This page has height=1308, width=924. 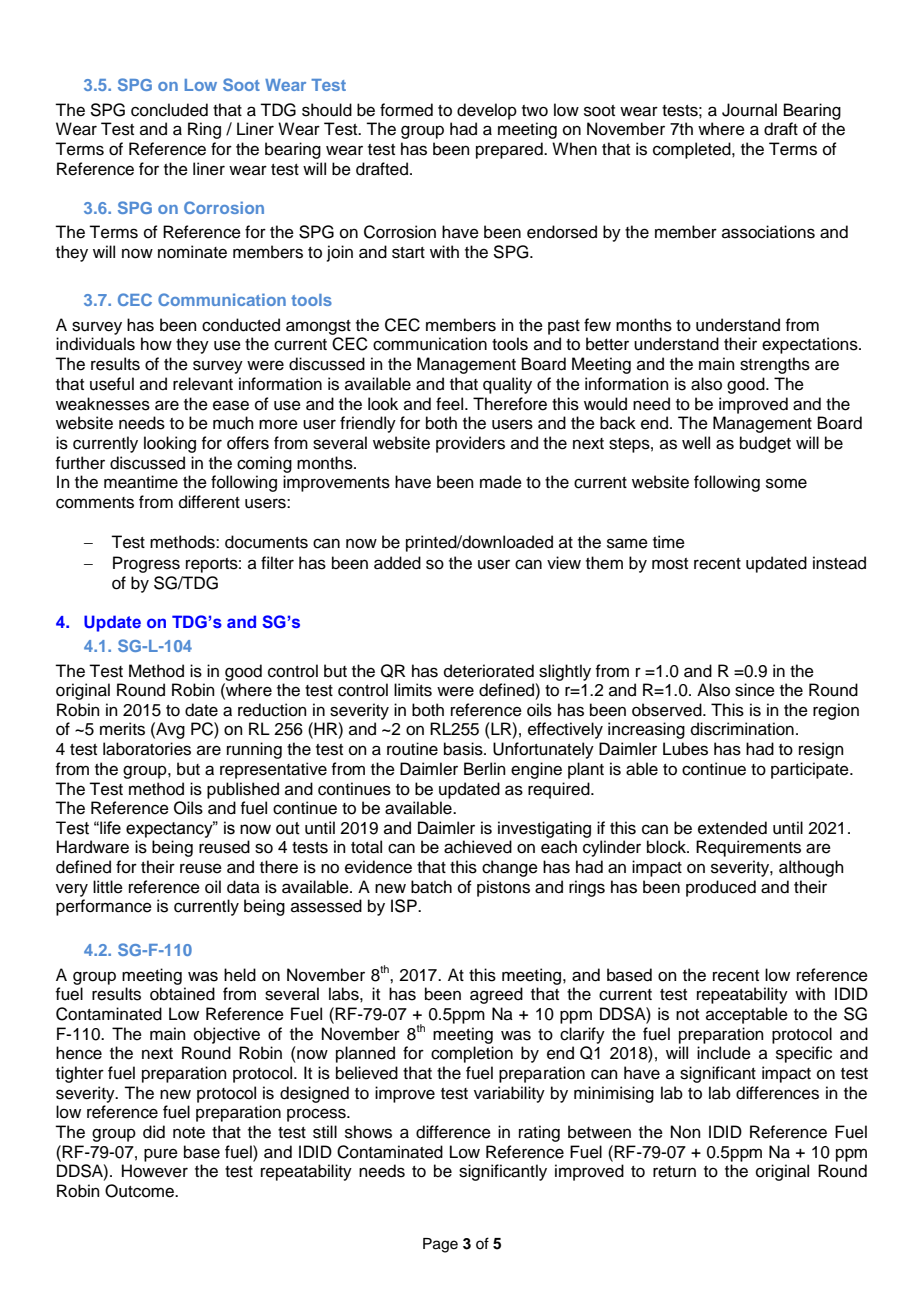 What do you see at coordinates (209, 502) in the page?
I see `different` at bounding box center [209, 502].
